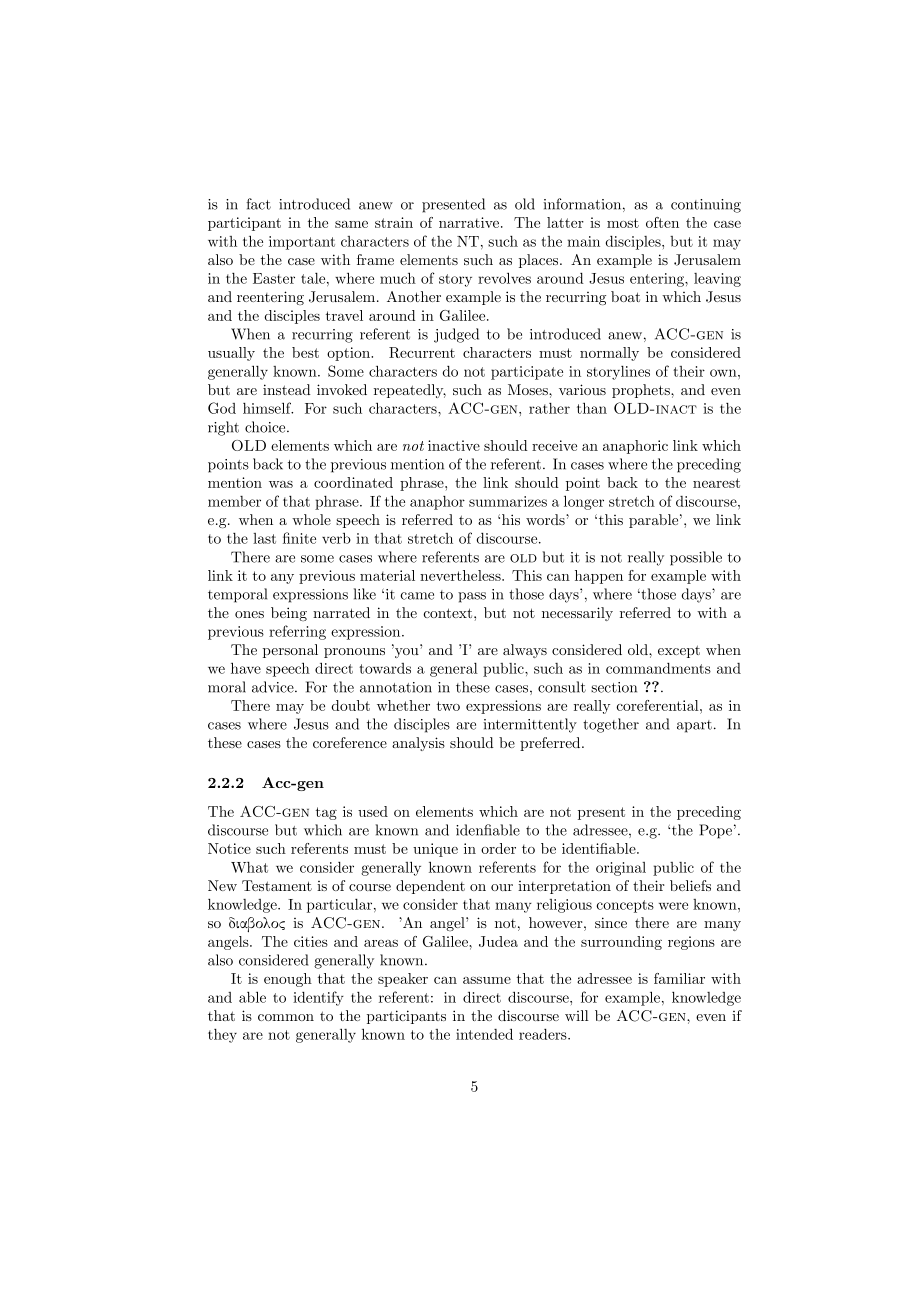 The width and height of the document is (924, 1308). Describe the element at coordinates (289, 614) in the document. I see `being` at that location.
